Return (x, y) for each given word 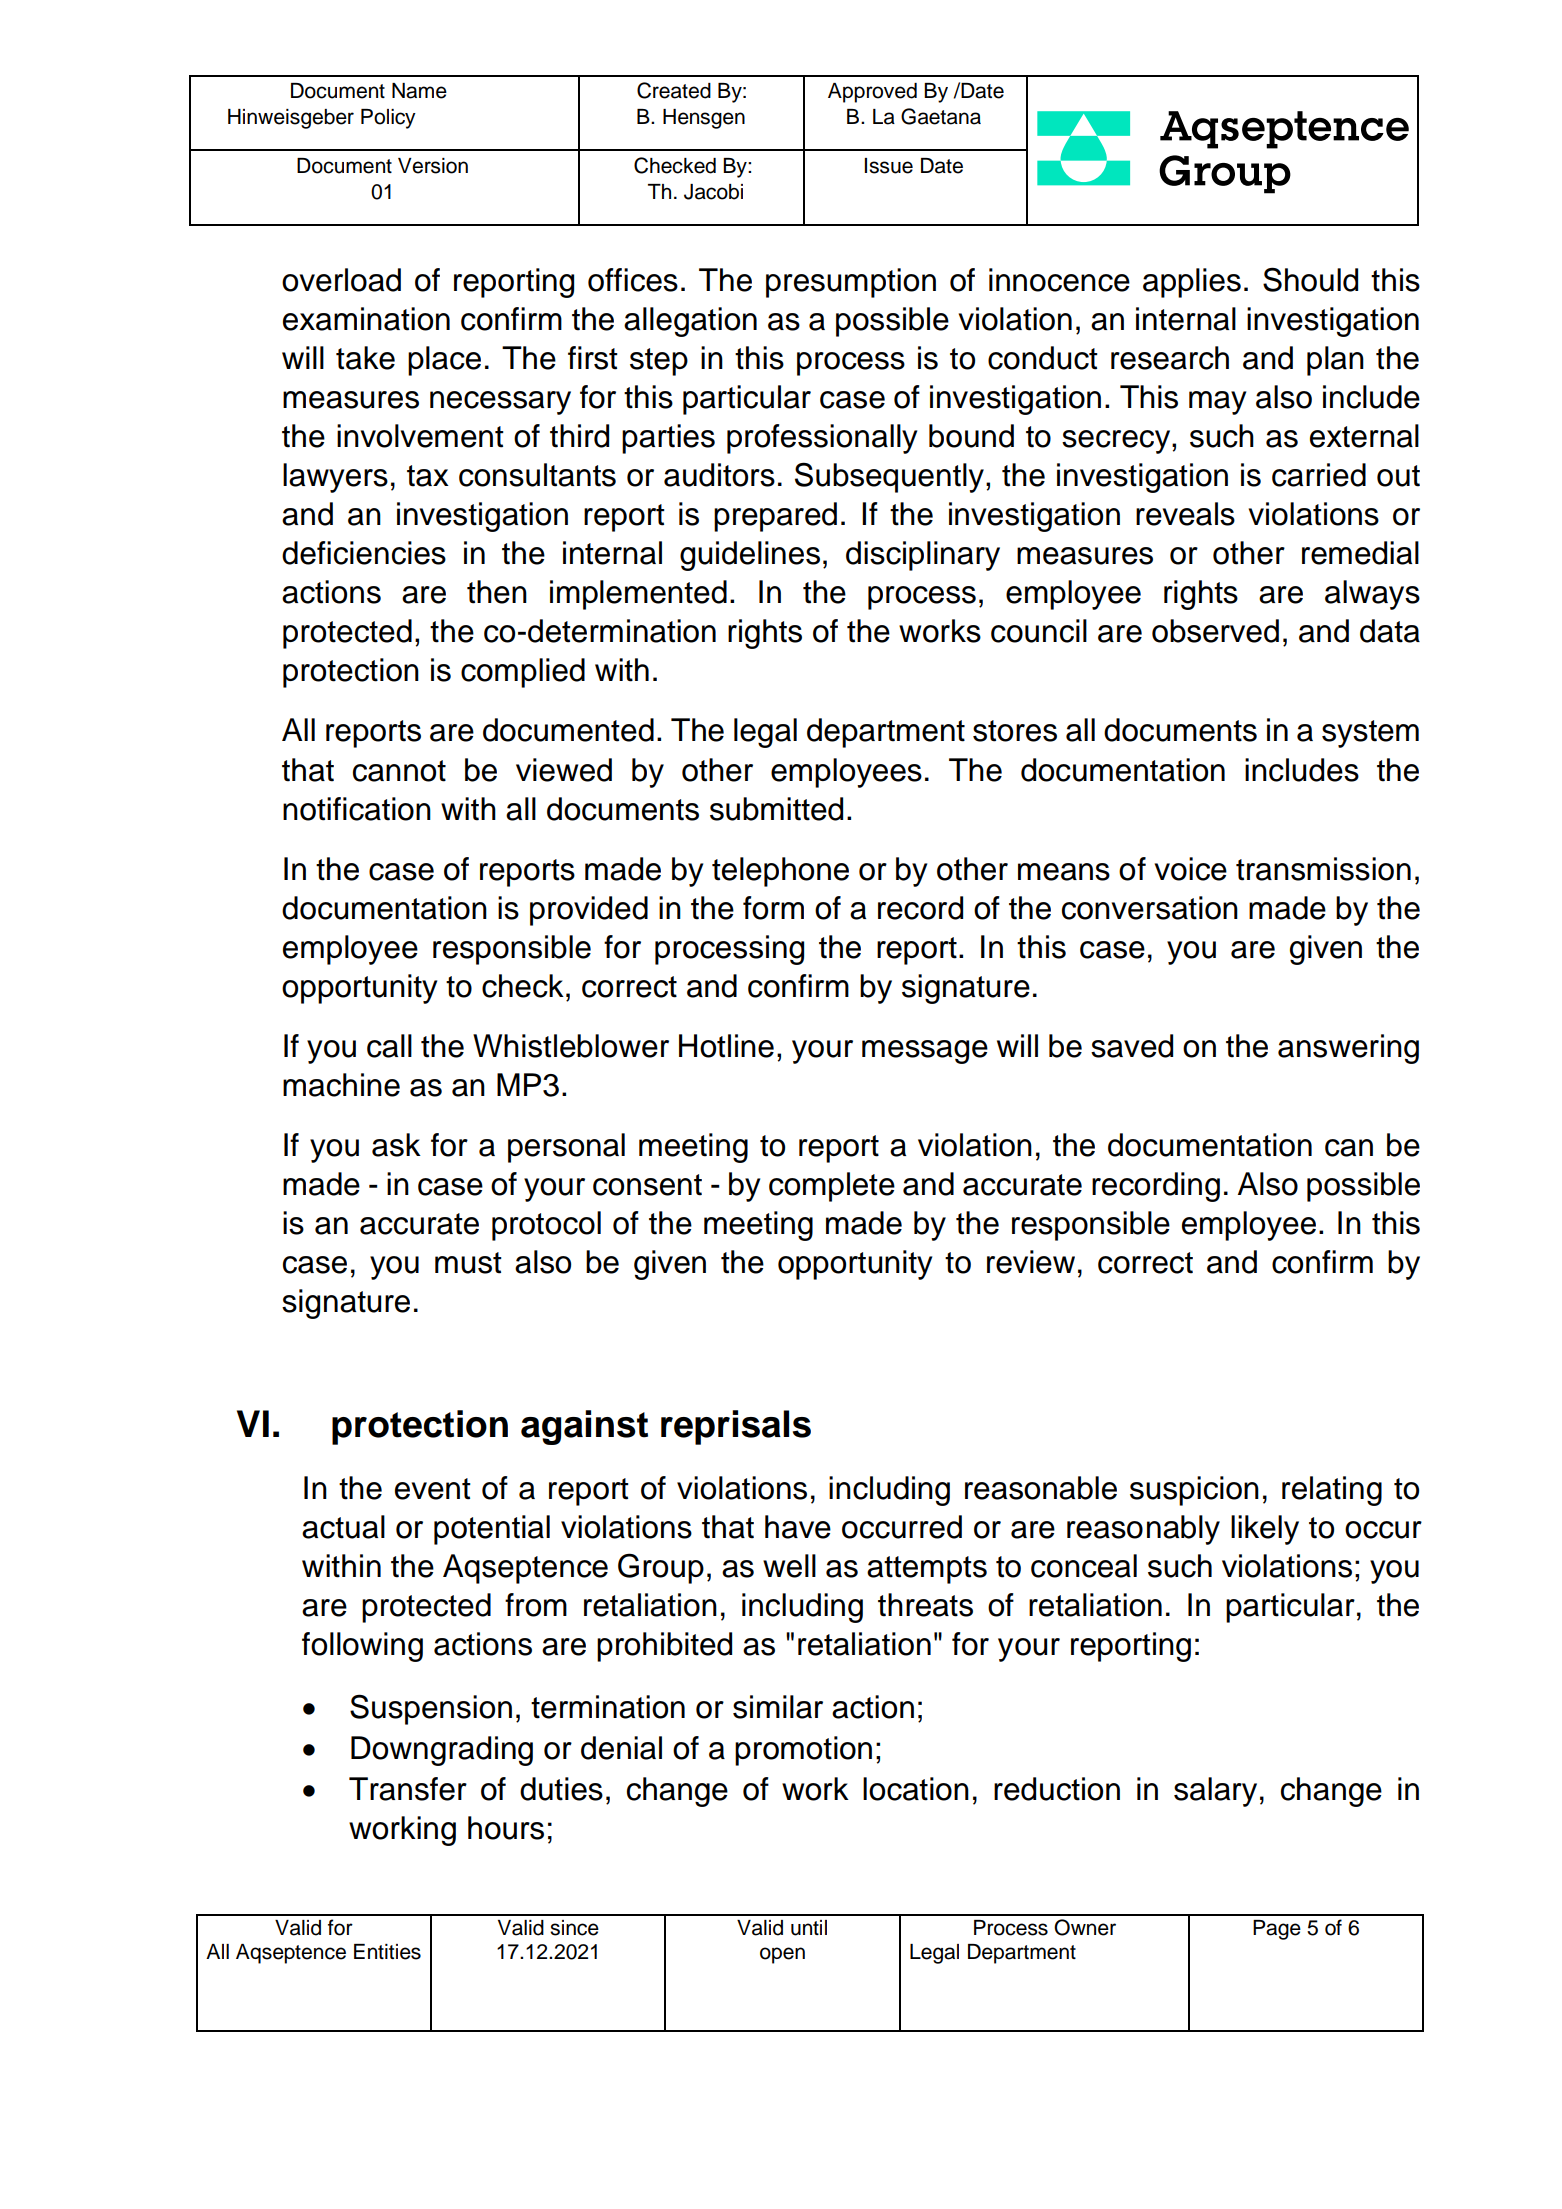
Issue (888, 166)
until (809, 1928)
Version (433, 166)
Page (1277, 1930)
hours (506, 1828)
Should (1310, 279)
